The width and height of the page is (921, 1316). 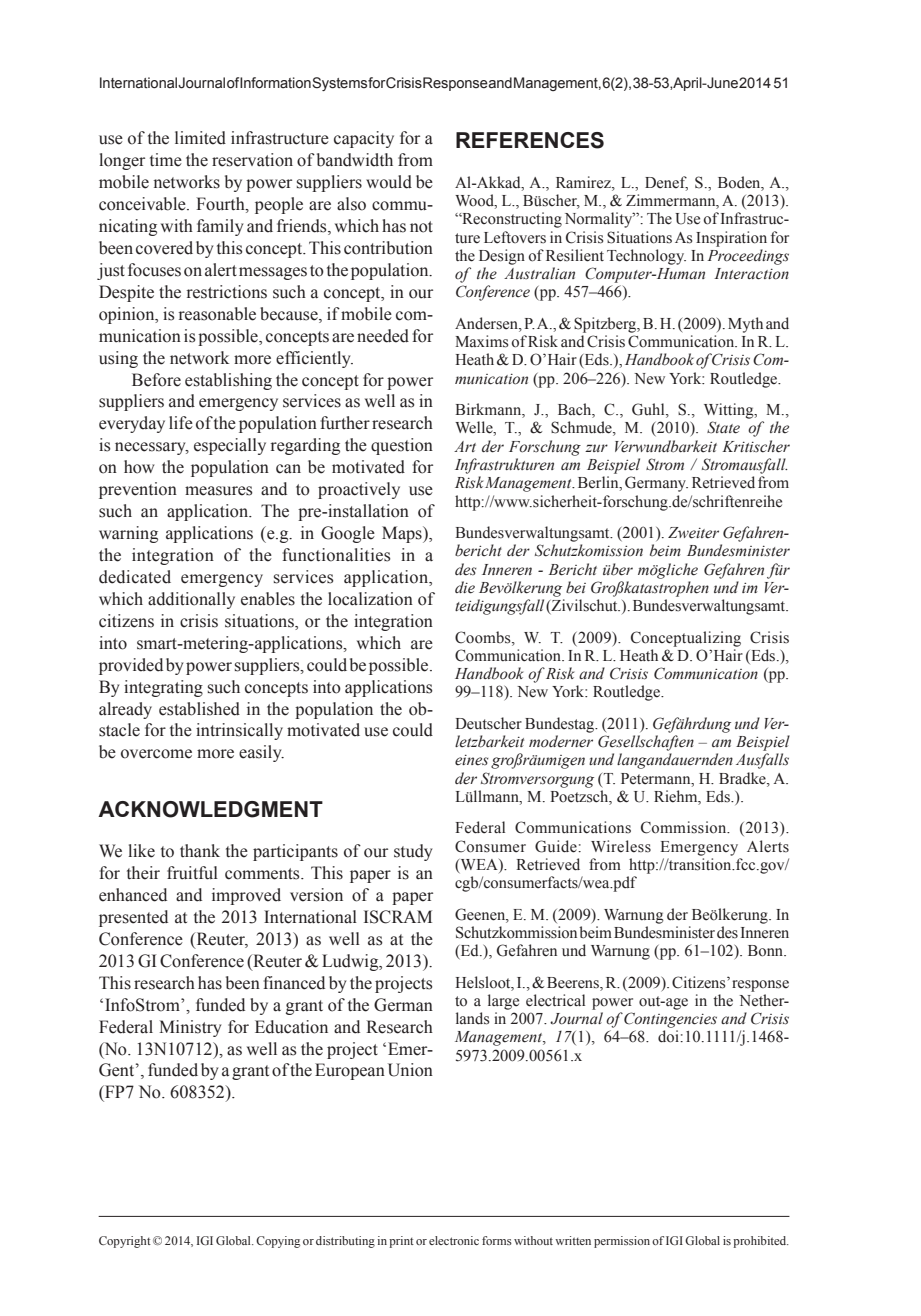 What do you see at coordinates (402, 446) in the page?
I see `question` at bounding box center [402, 446].
